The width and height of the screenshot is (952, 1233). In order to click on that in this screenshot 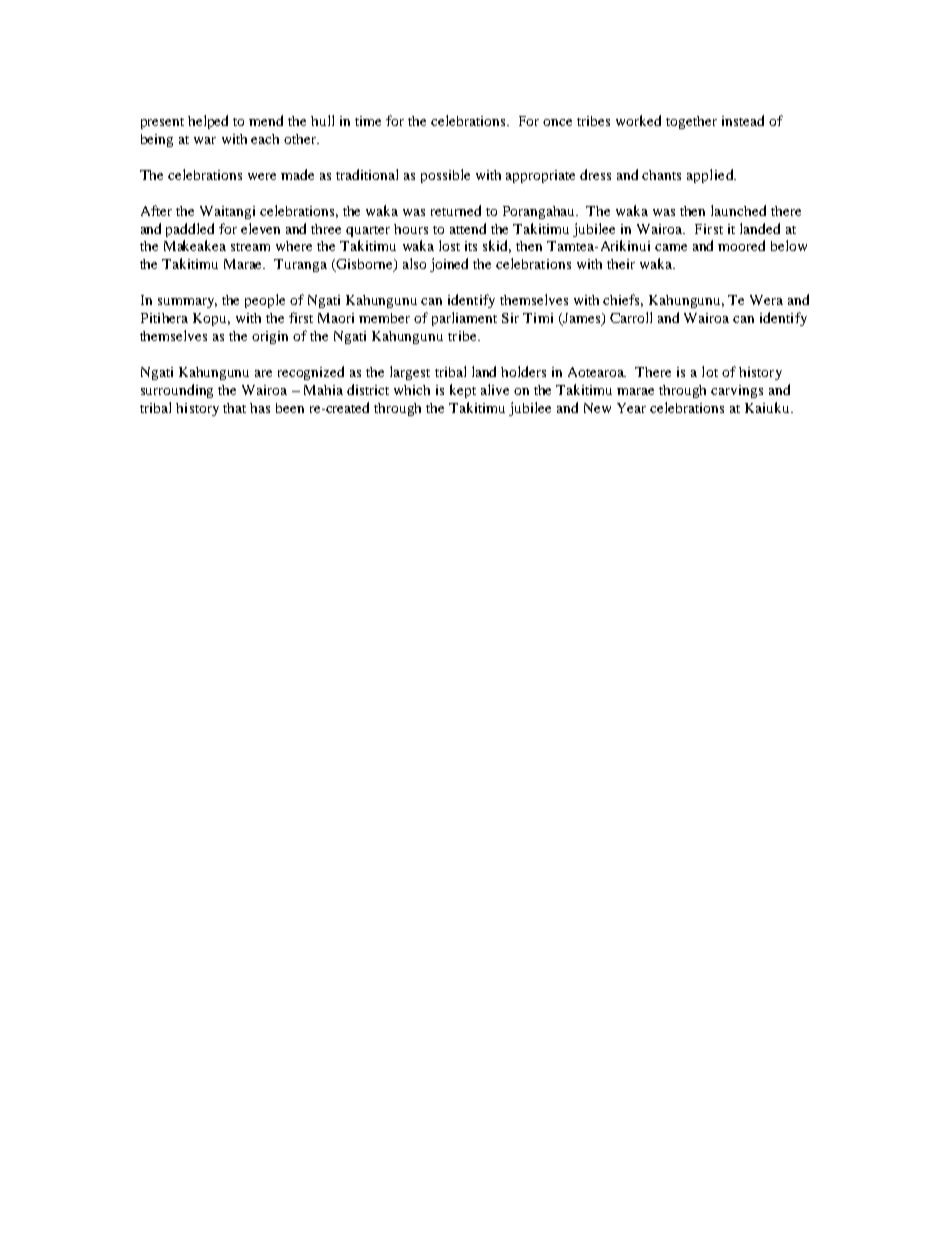, I will do `click(234, 408)`.
